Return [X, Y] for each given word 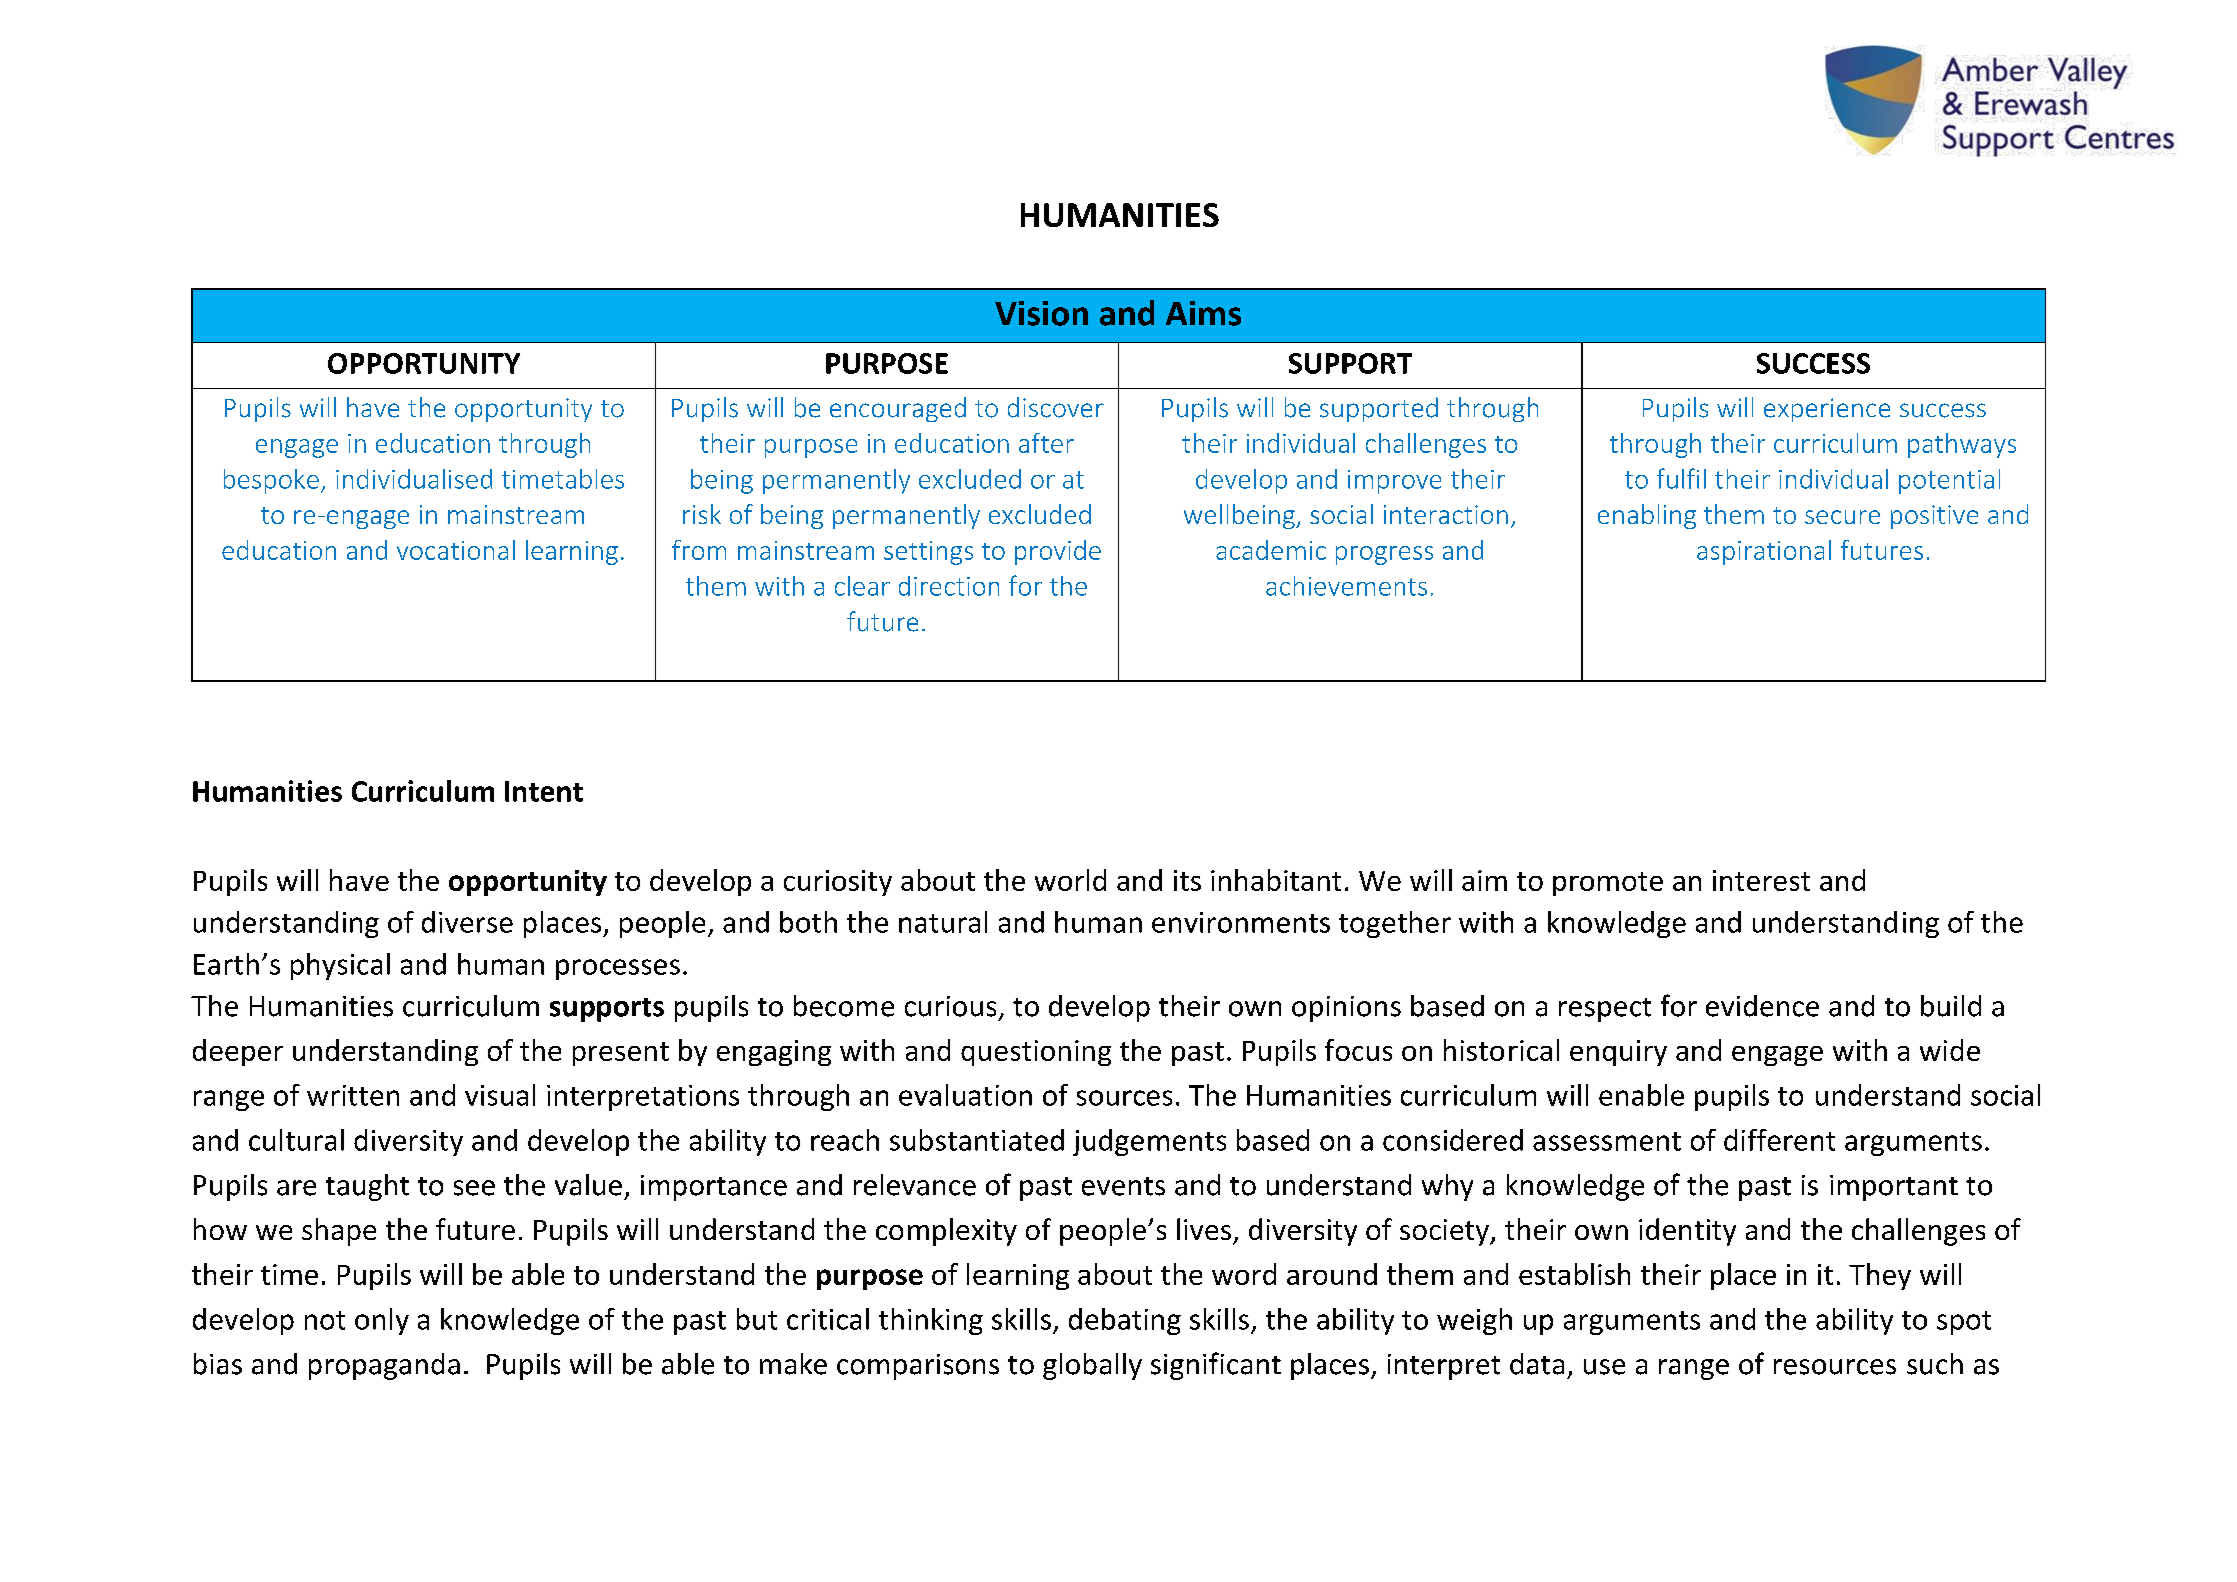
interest [1761, 880]
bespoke [271, 481]
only [382, 1321]
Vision [1041, 313]
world [1070, 880]
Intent [544, 791]
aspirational [1764, 552]
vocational [456, 550]
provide [1058, 552]
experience [1827, 410]
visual [500, 1095]
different [1779, 1140]
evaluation [965, 1095]
